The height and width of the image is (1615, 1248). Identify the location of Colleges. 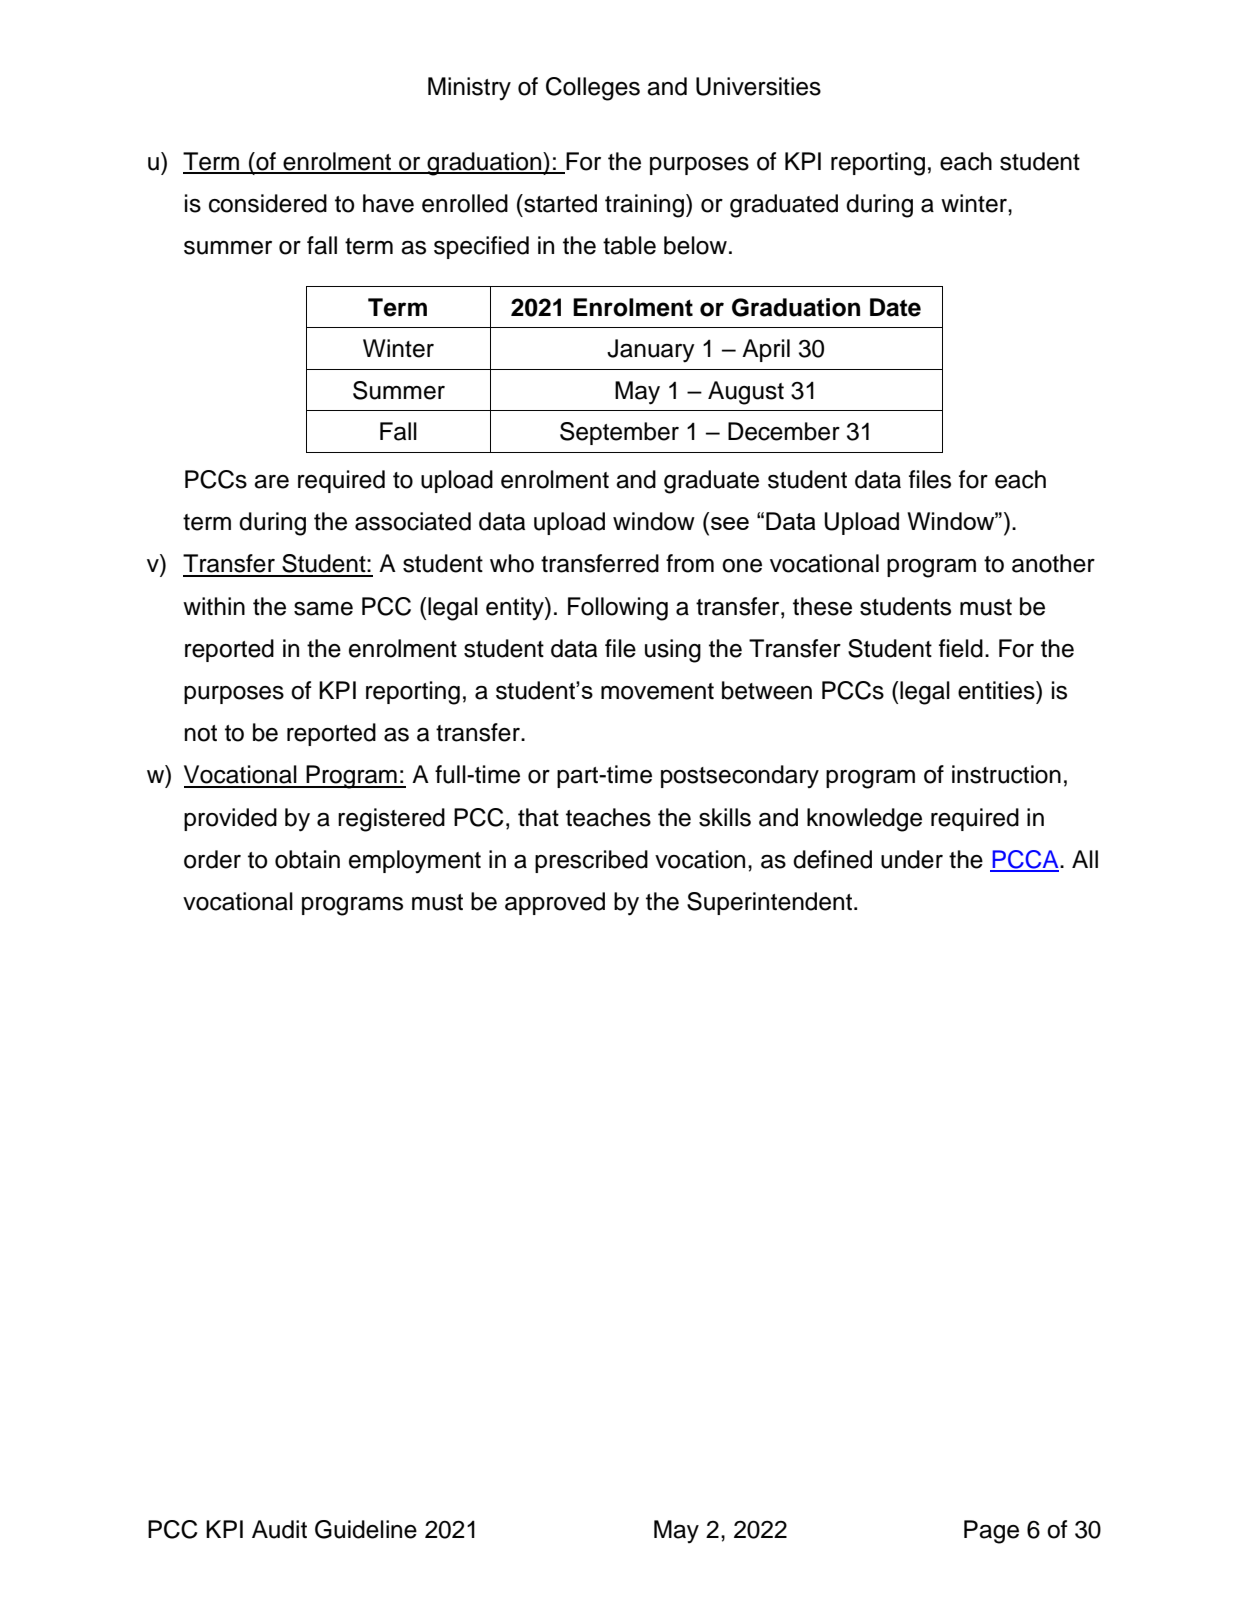
(593, 89).
